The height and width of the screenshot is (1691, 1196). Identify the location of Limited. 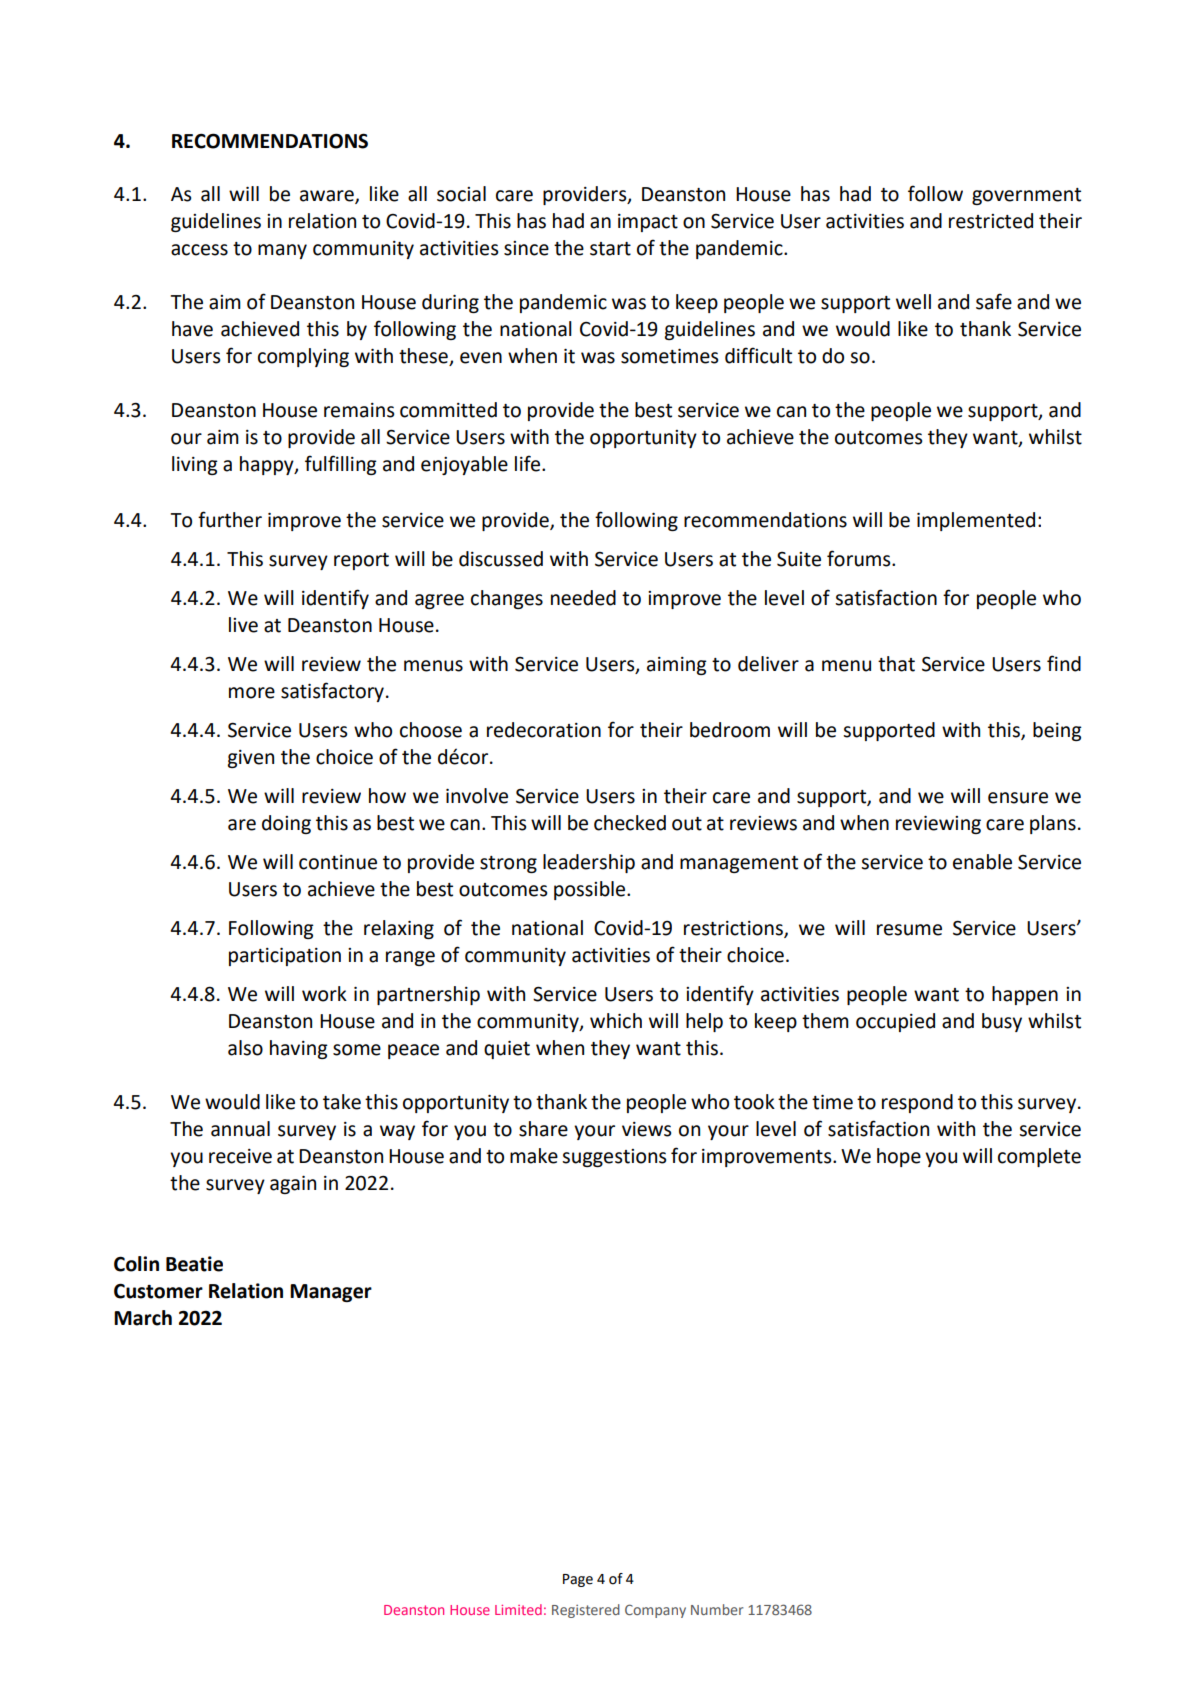
(518, 1609).
